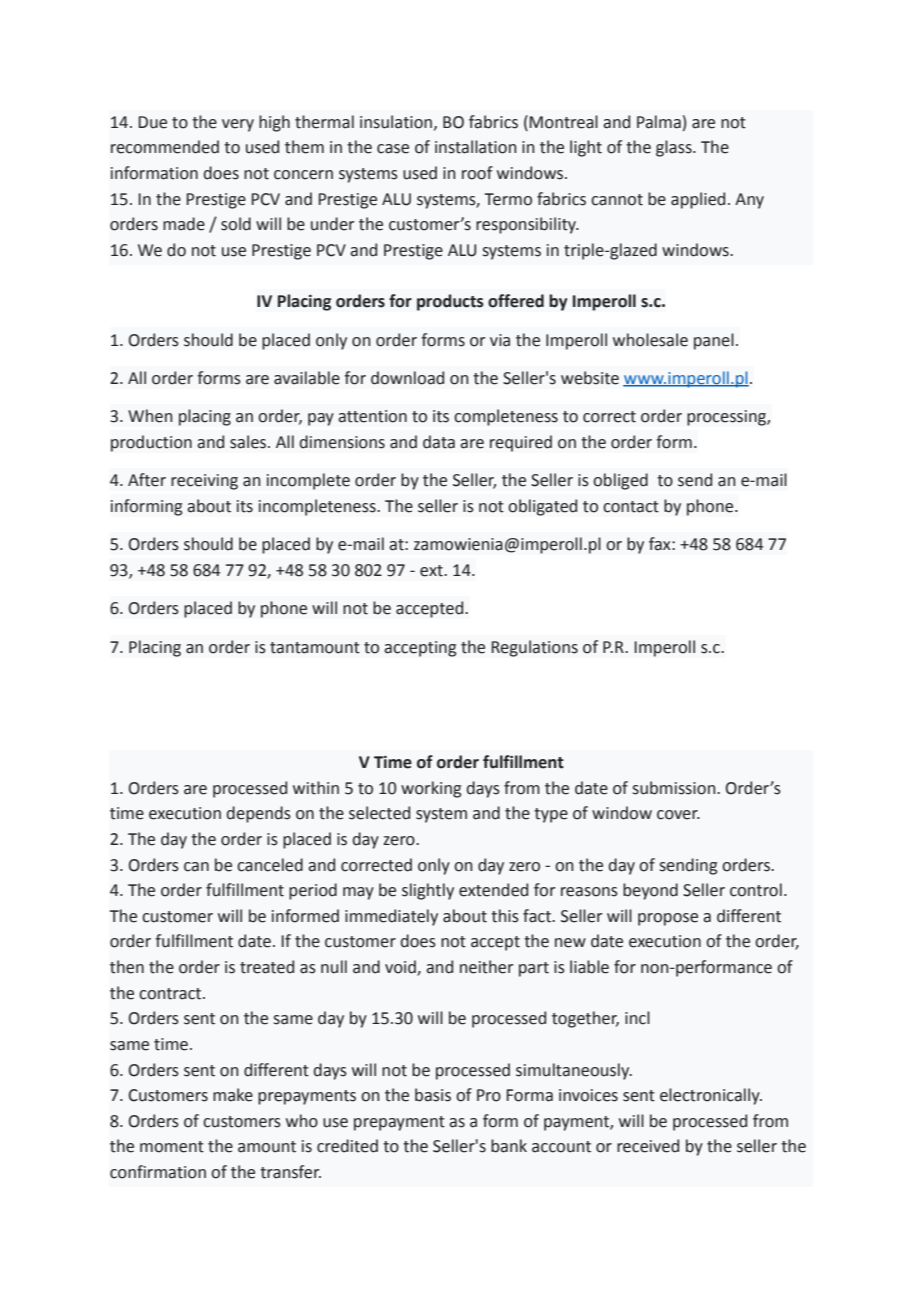  Describe the element at coordinates (675, 148) in the screenshot. I see `glass` at that location.
